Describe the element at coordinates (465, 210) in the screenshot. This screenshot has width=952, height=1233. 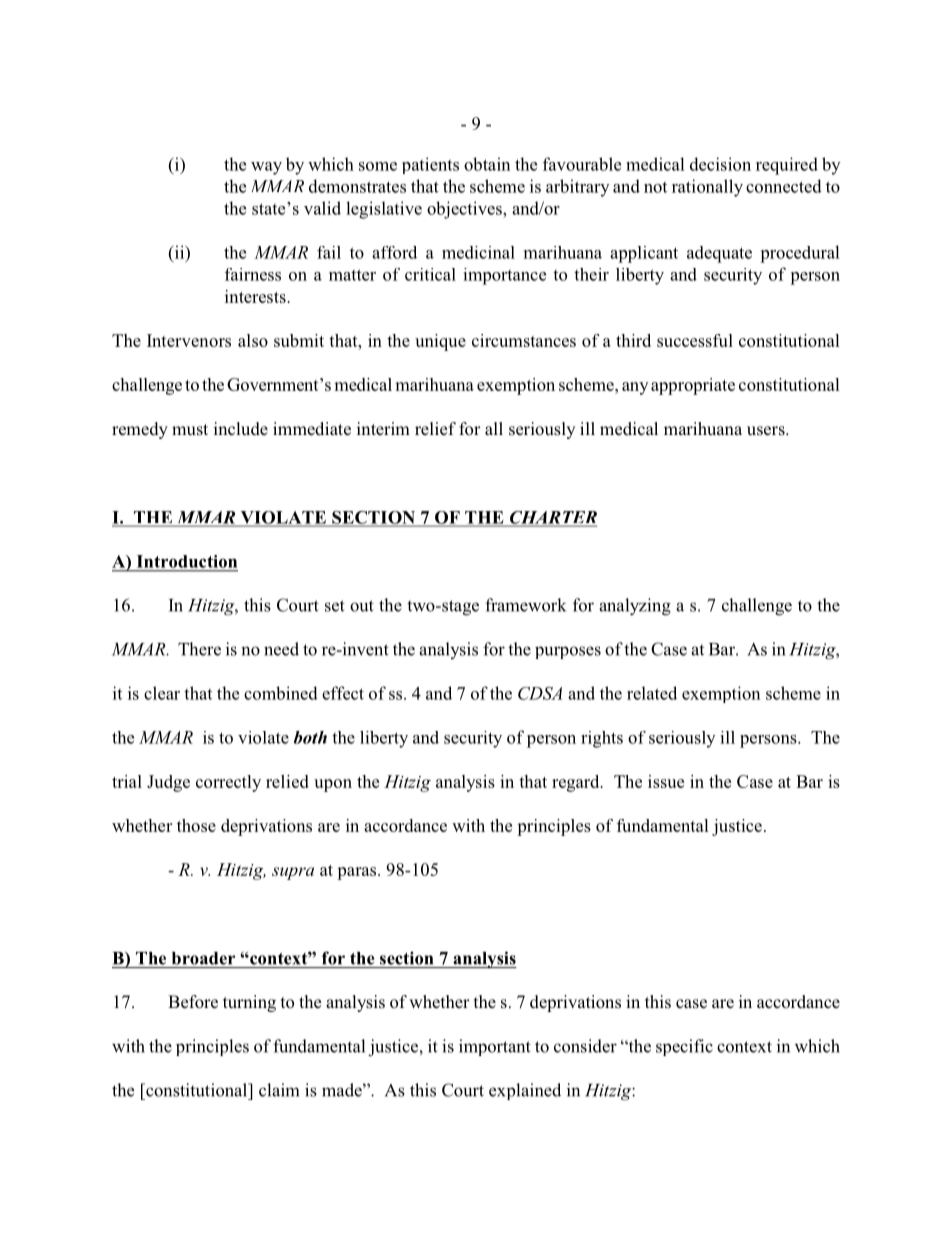
I see `objectives` at that location.
